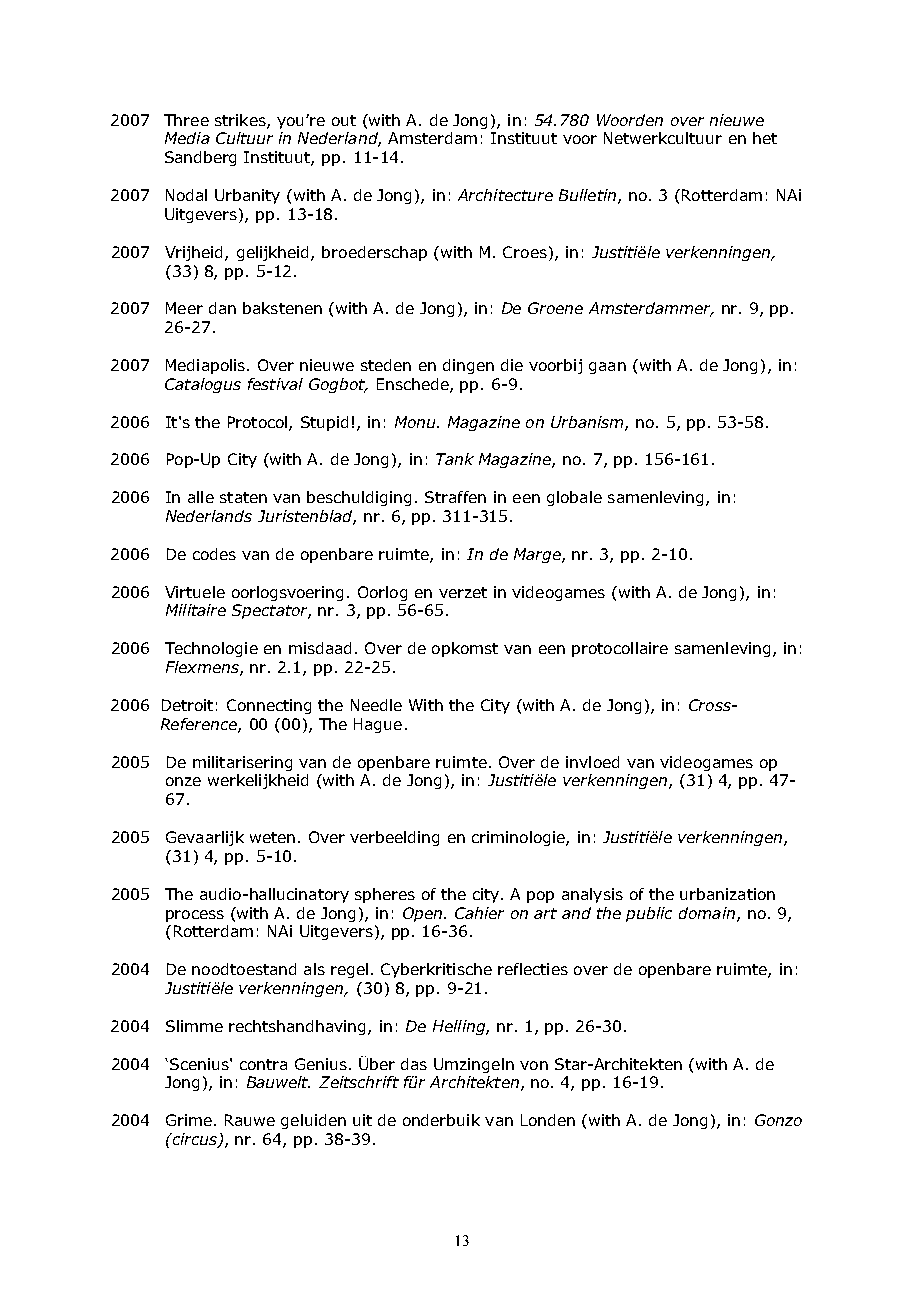 This page has width=924, height=1308. I want to click on contra, so click(263, 1064).
